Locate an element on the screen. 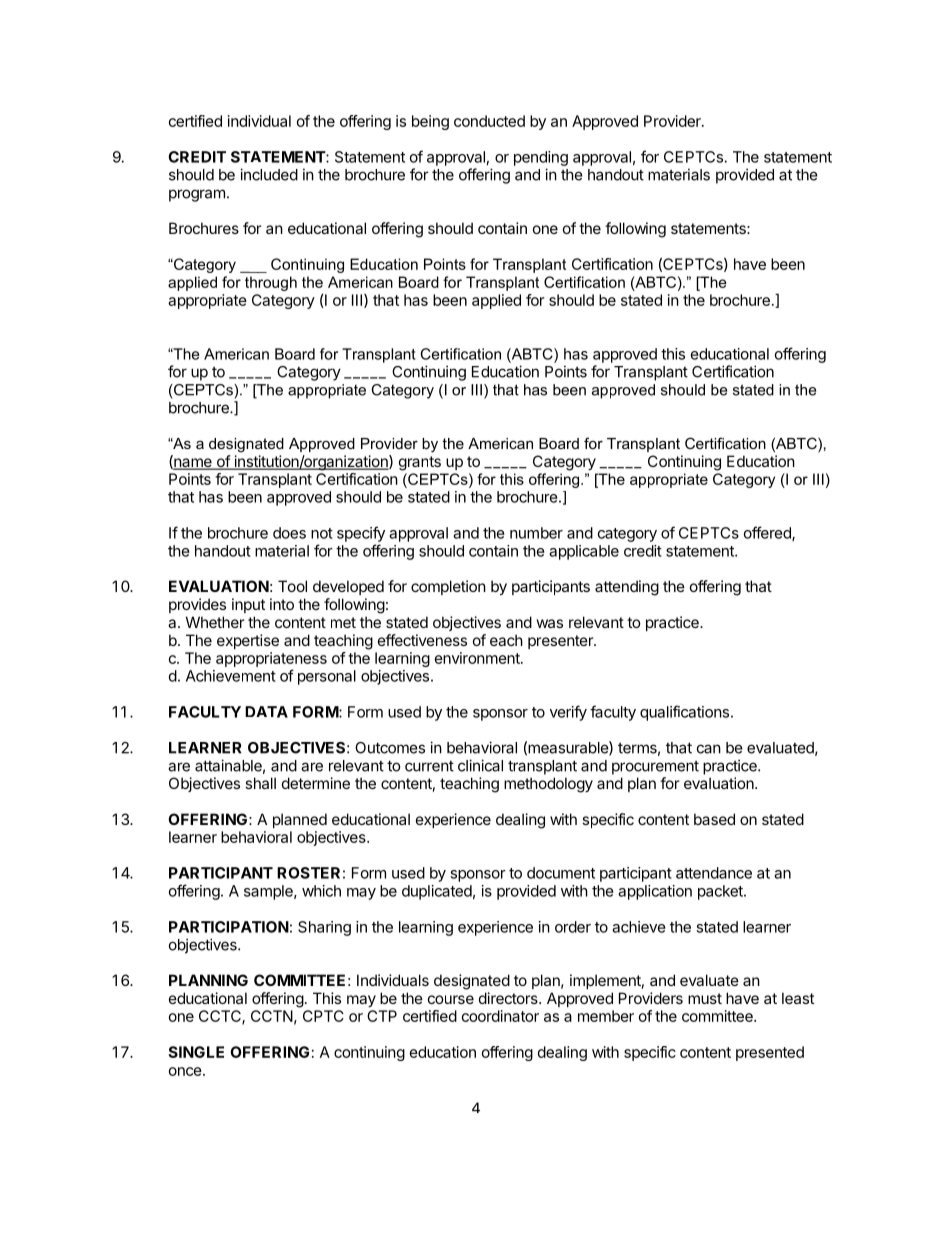 The height and width of the screenshot is (1233, 952). included is located at coordinates (269, 174).
